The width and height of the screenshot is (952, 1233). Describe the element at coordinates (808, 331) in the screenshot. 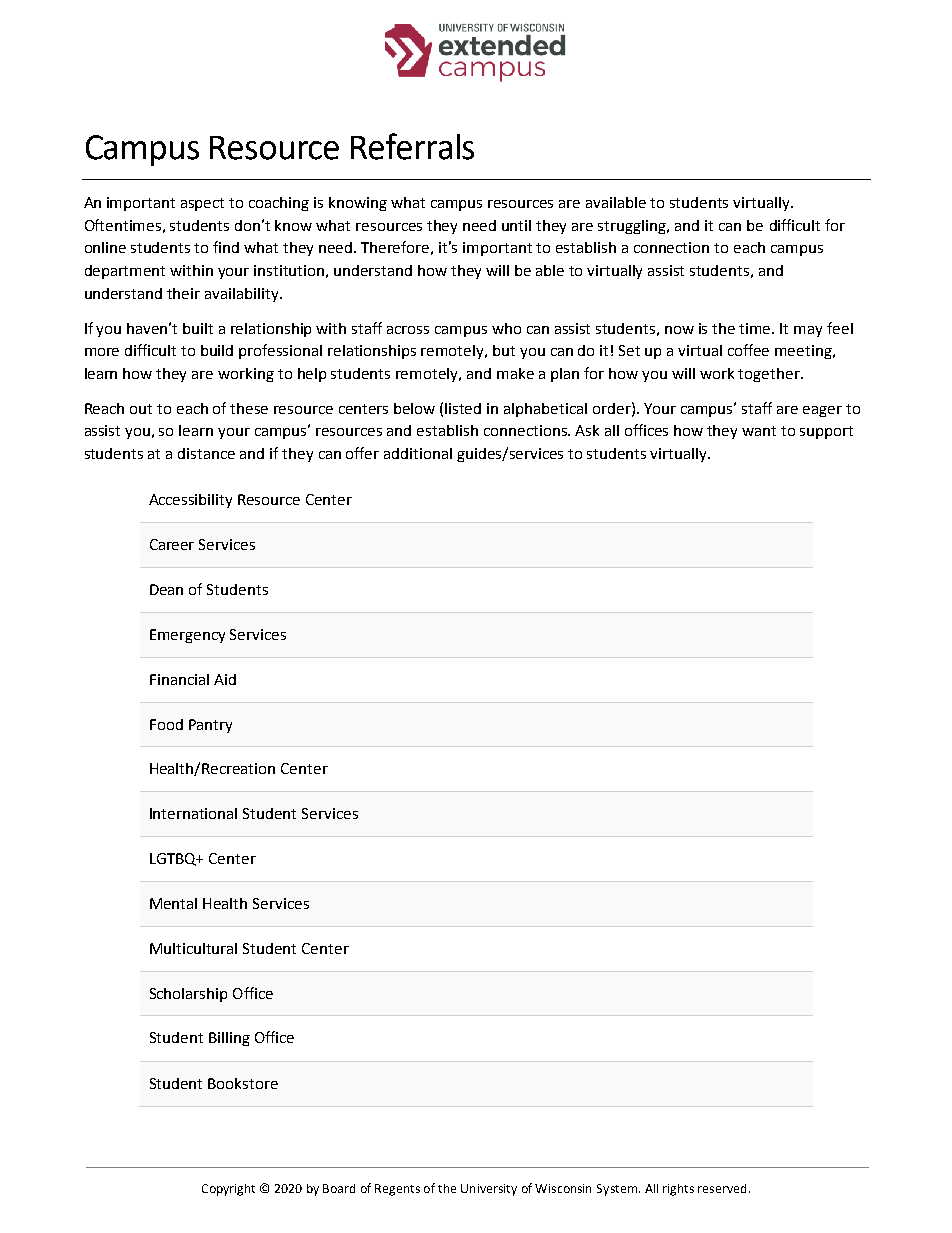

I see `may` at that location.
